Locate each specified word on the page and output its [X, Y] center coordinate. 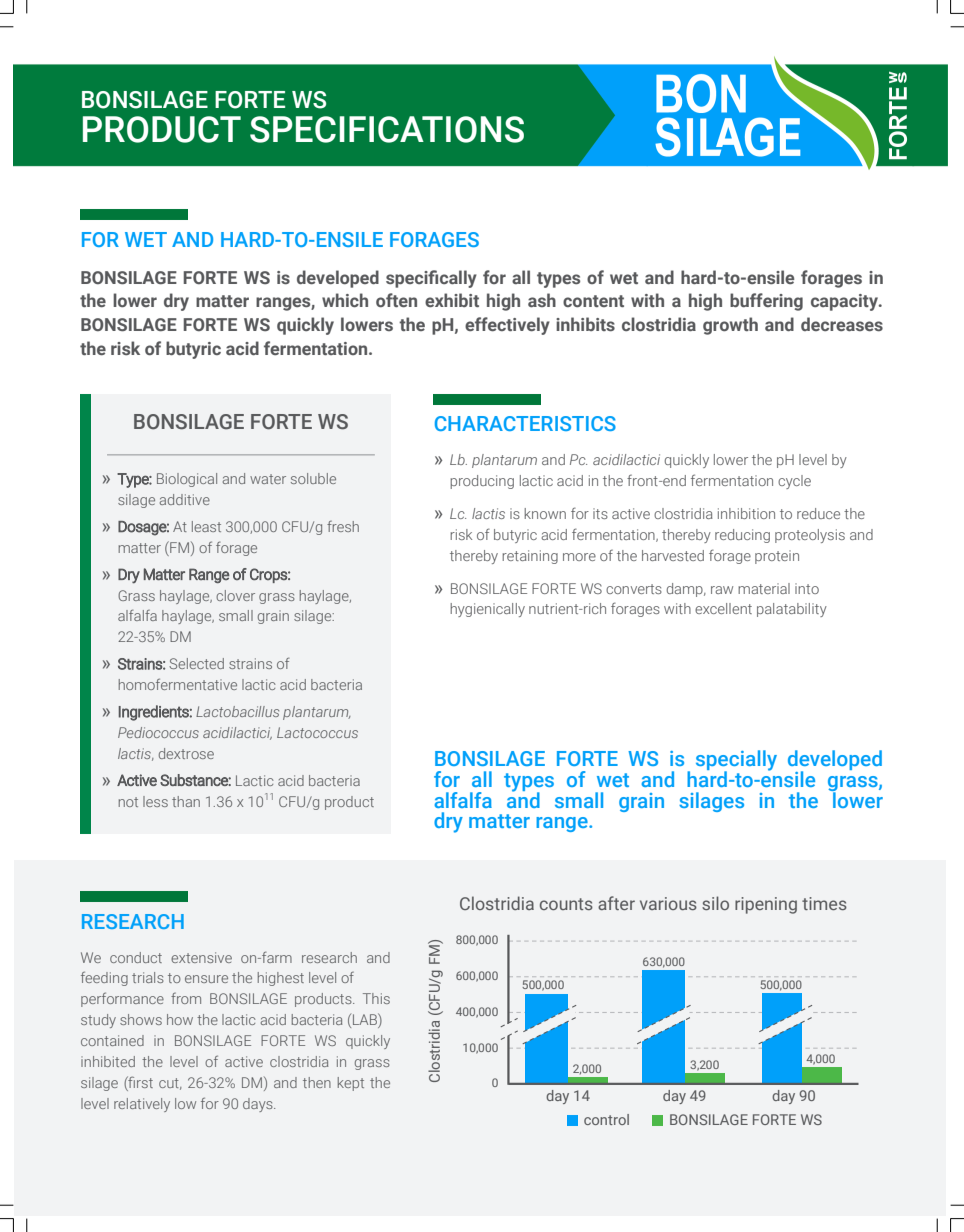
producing [482, 482]
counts [566, 904]
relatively [142, 1105]
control [606, 1119]
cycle [794, 482]
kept [351, 1084]
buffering [766, 302]
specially [736, 761]
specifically [431, 279]
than [186, 801]
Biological [187, 480]
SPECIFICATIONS [387, 129]
